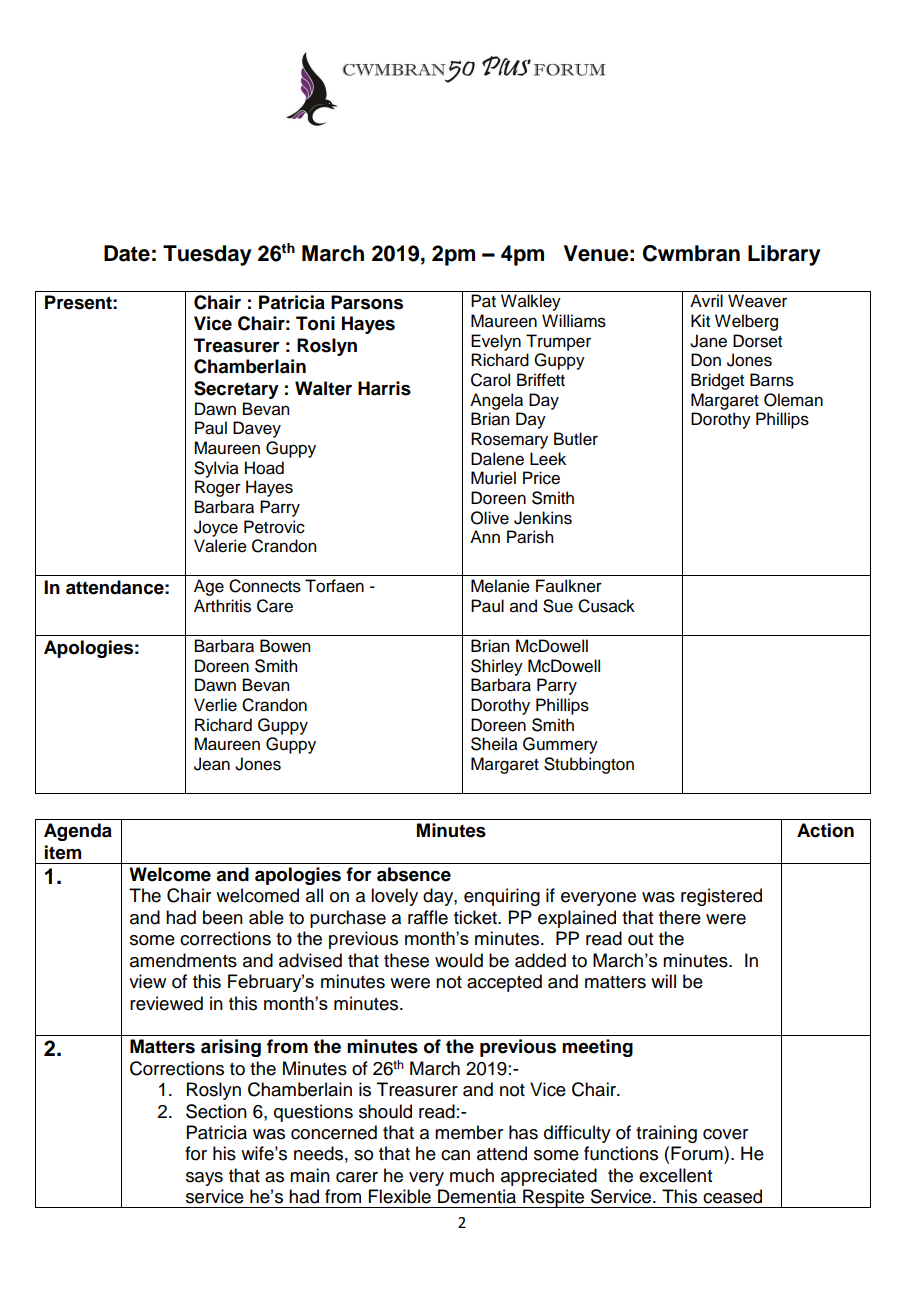  What do you see at coordinates (493, 478) in the image?
I see `Muriel` at bounding box center [493, 478].
